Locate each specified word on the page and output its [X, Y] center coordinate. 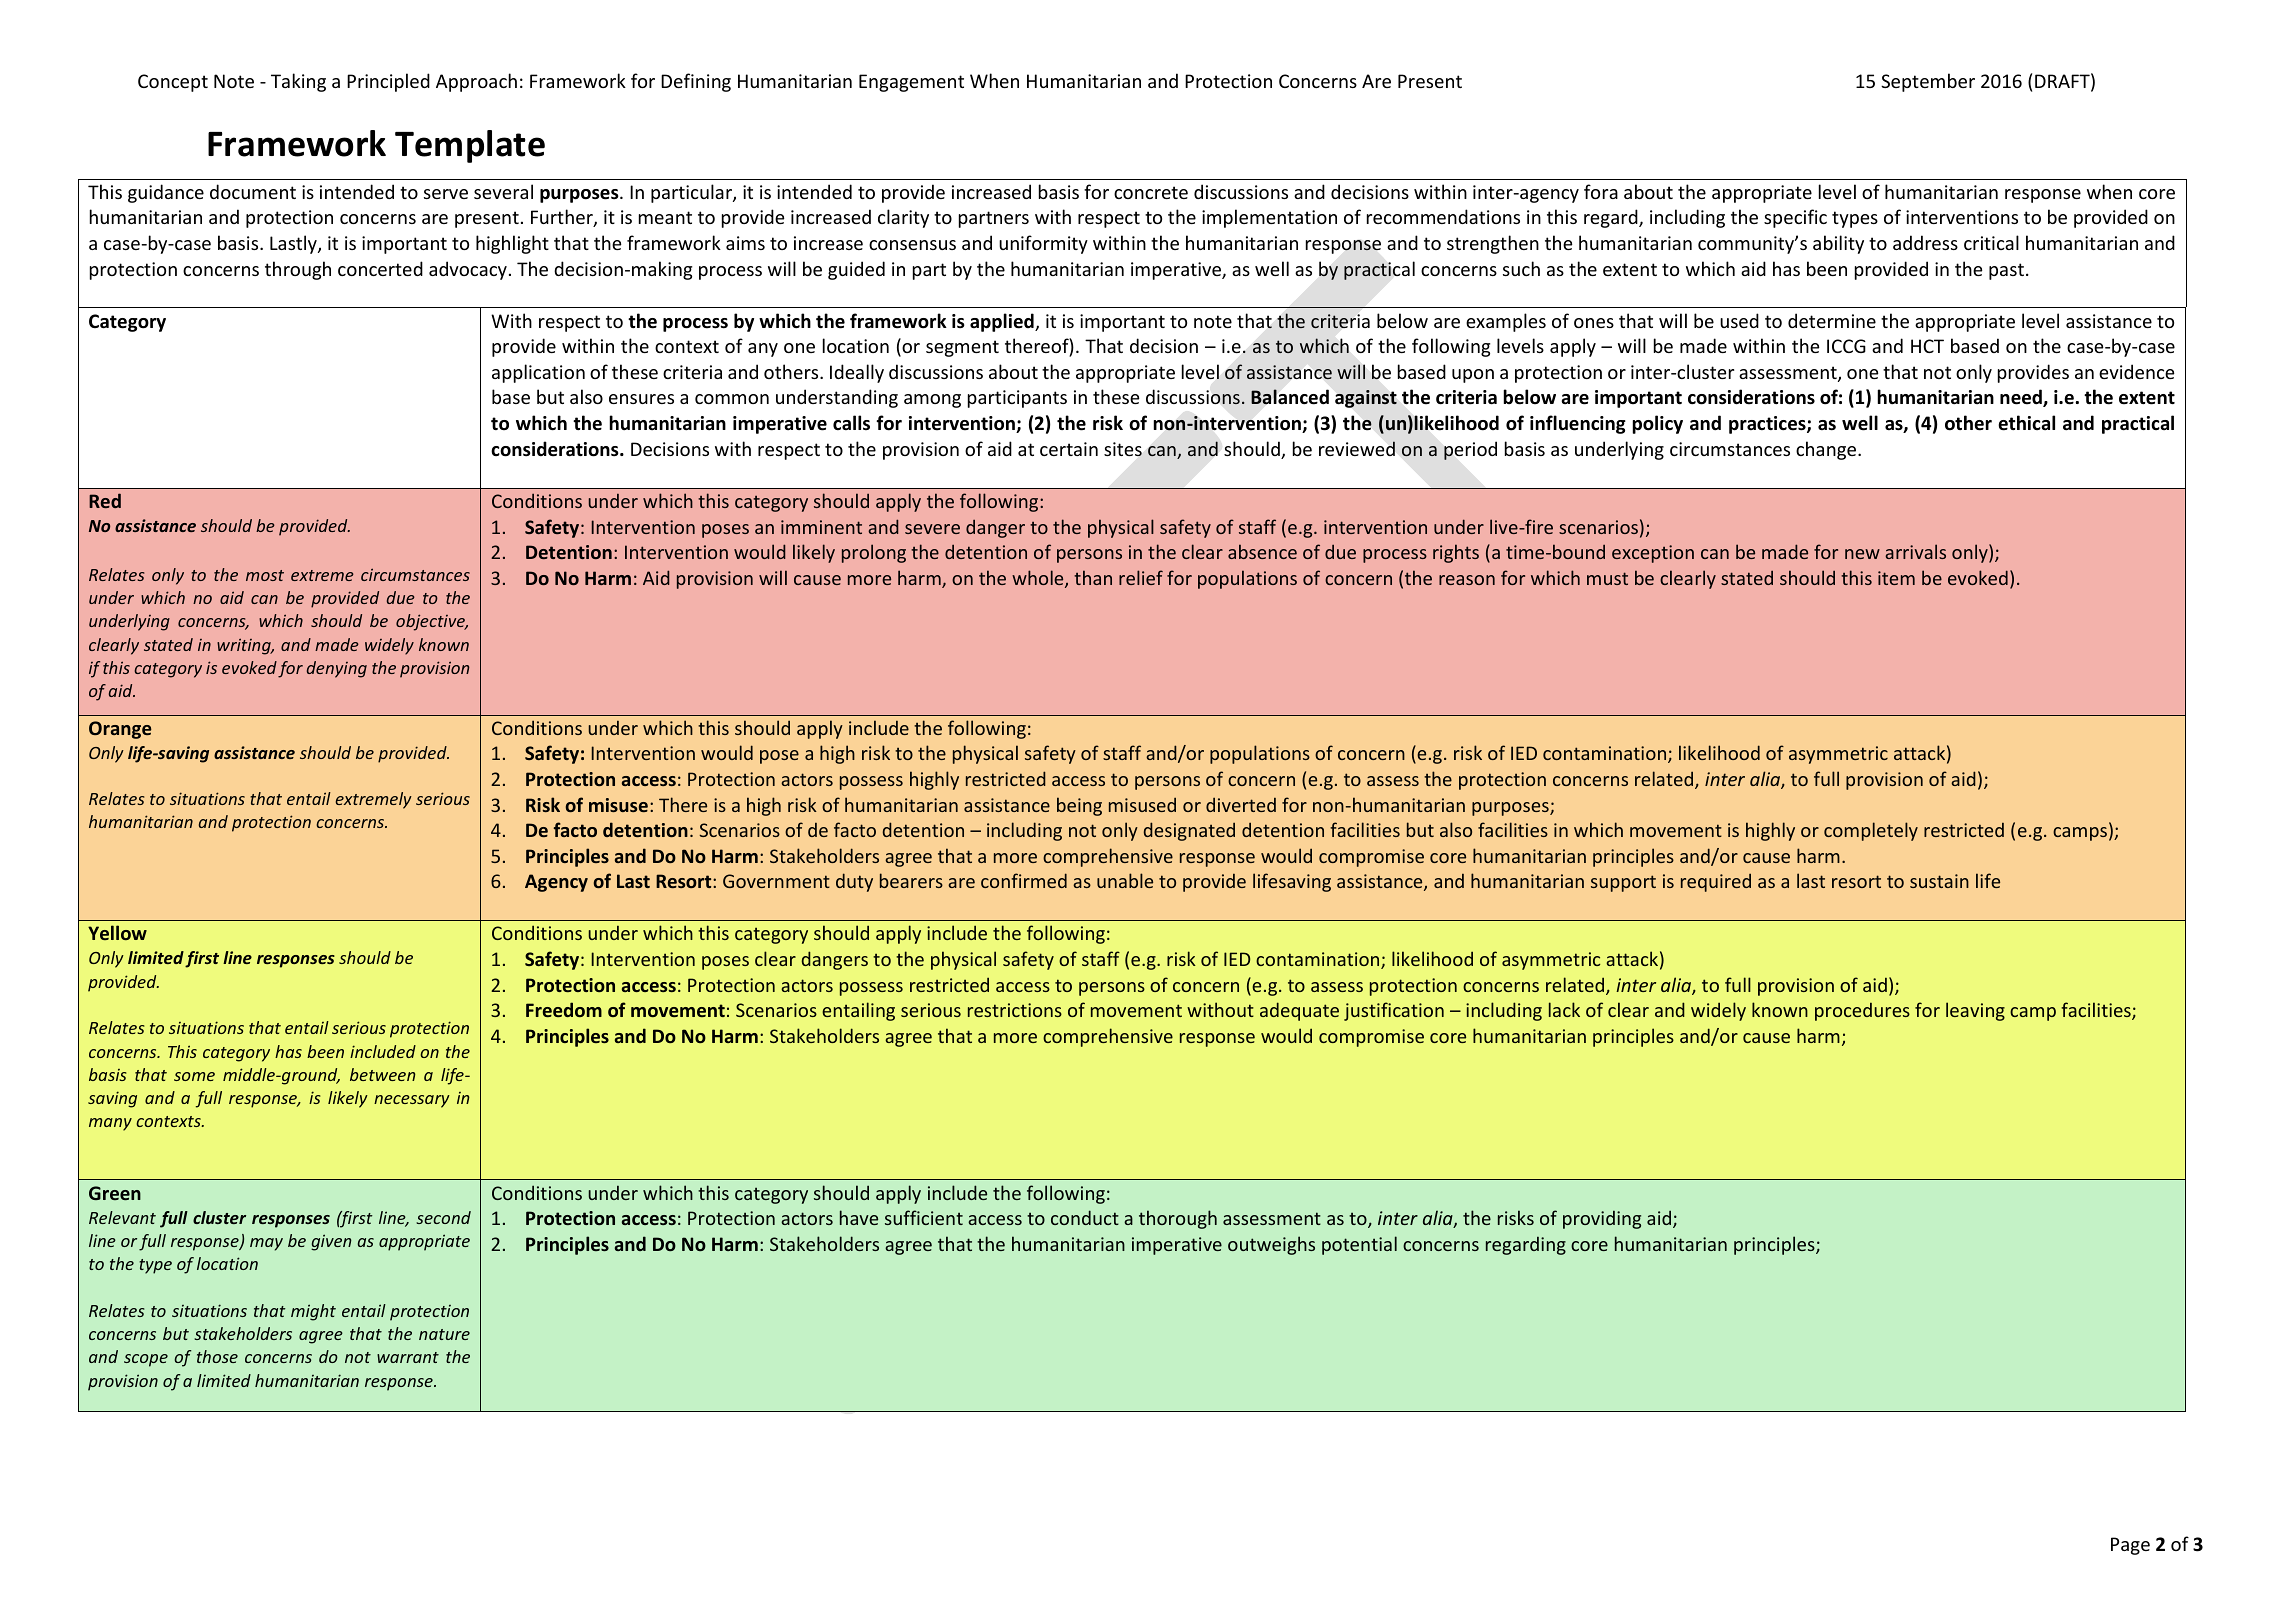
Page [2130, 1546]
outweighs [1271, 1245]
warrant [408, 1357]
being [1079, 806]
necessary [412, 1101]
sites [1123, 449]
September [1928, 82]
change [1827, 450]
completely [1871, 831]
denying [337, 669]
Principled [388, 82]
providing [1602, 1219]
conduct [1085, 1217]
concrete [1151, 192]
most [265, 575]
